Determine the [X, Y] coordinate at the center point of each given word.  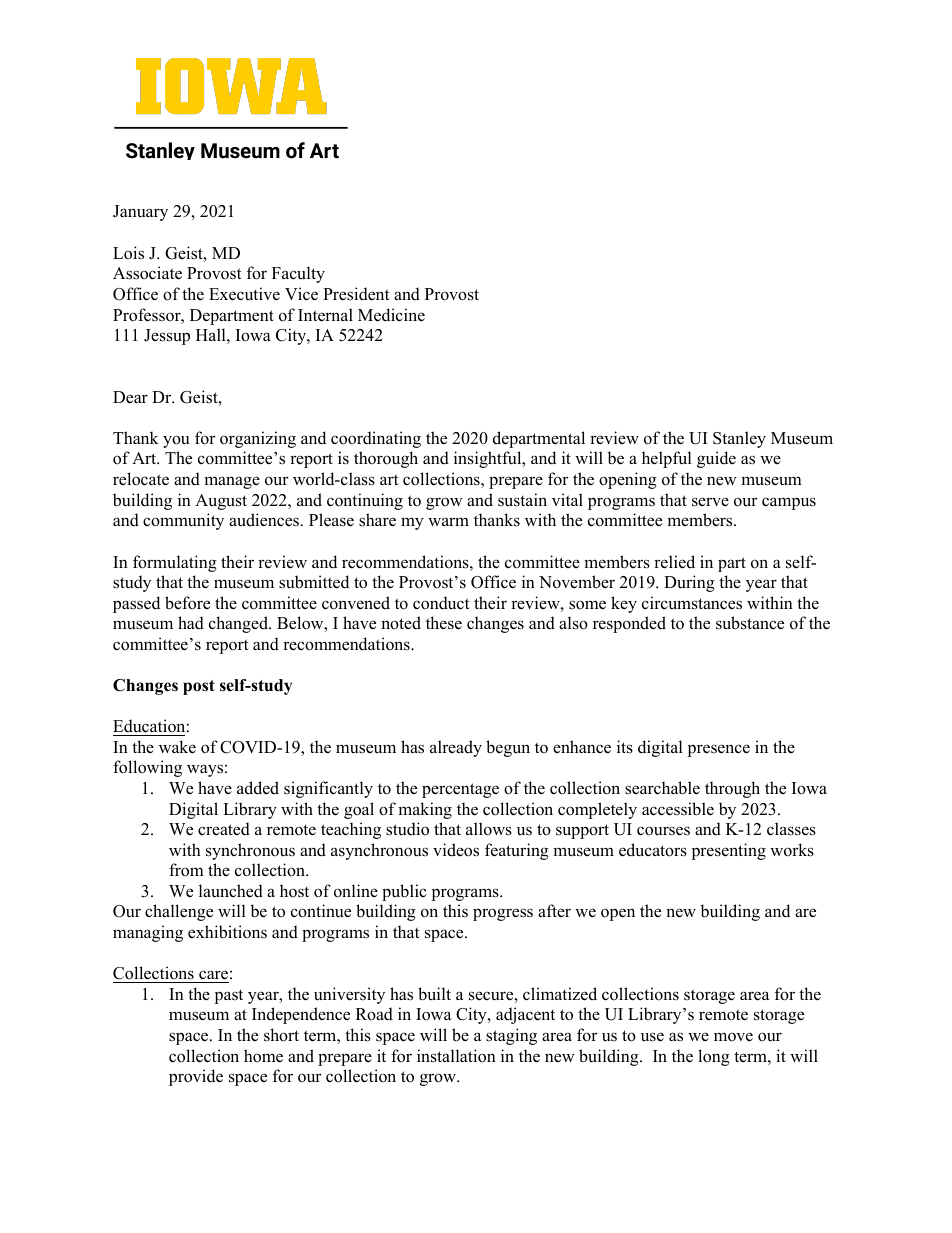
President [356, 294]
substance [750, 623]
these [444, 623]
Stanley [739, 439]
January [140, 213]
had [191, 623]
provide [196, 1077]
